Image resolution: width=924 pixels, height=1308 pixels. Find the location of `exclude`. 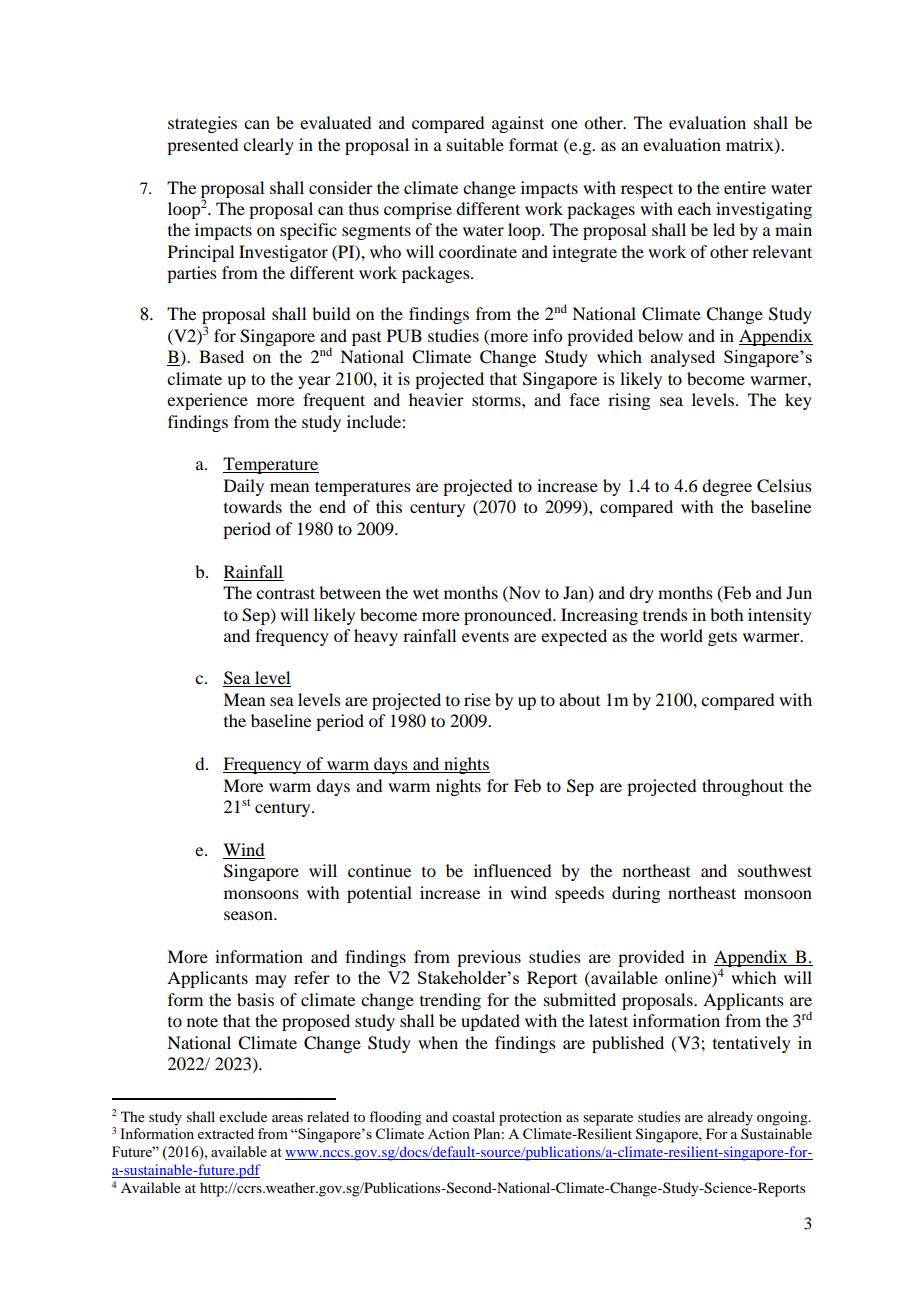

exclude is located at coordinates (243, 1116).
